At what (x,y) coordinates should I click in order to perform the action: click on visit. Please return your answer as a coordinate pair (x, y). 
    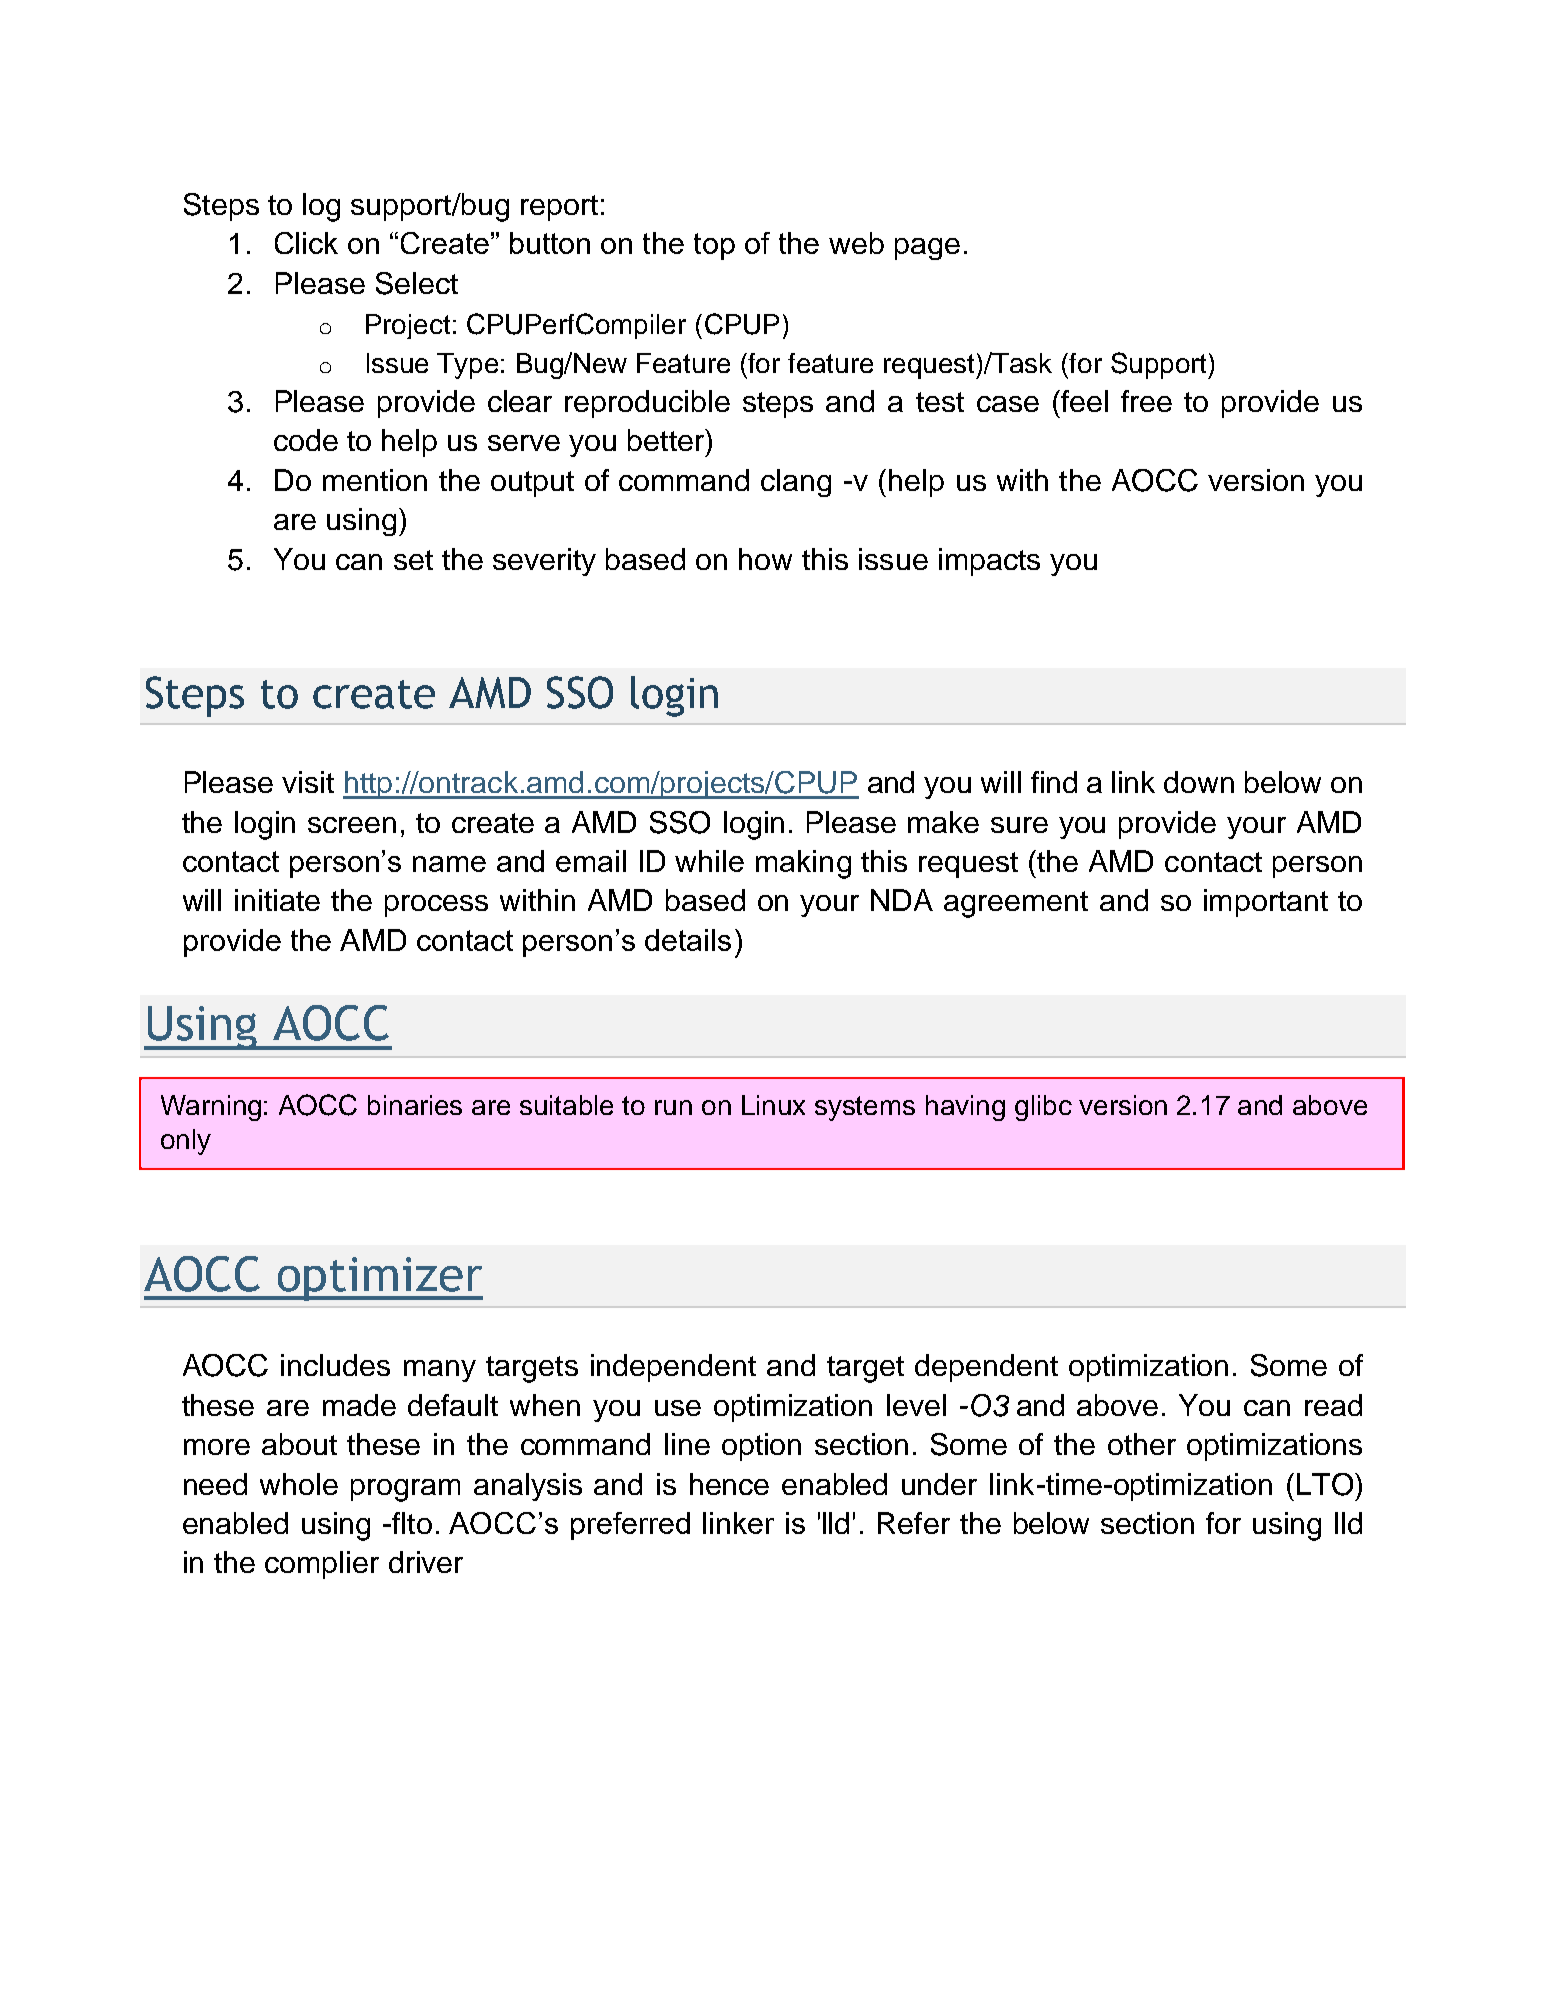
    Looking at the image, I should click on (308, 782).
